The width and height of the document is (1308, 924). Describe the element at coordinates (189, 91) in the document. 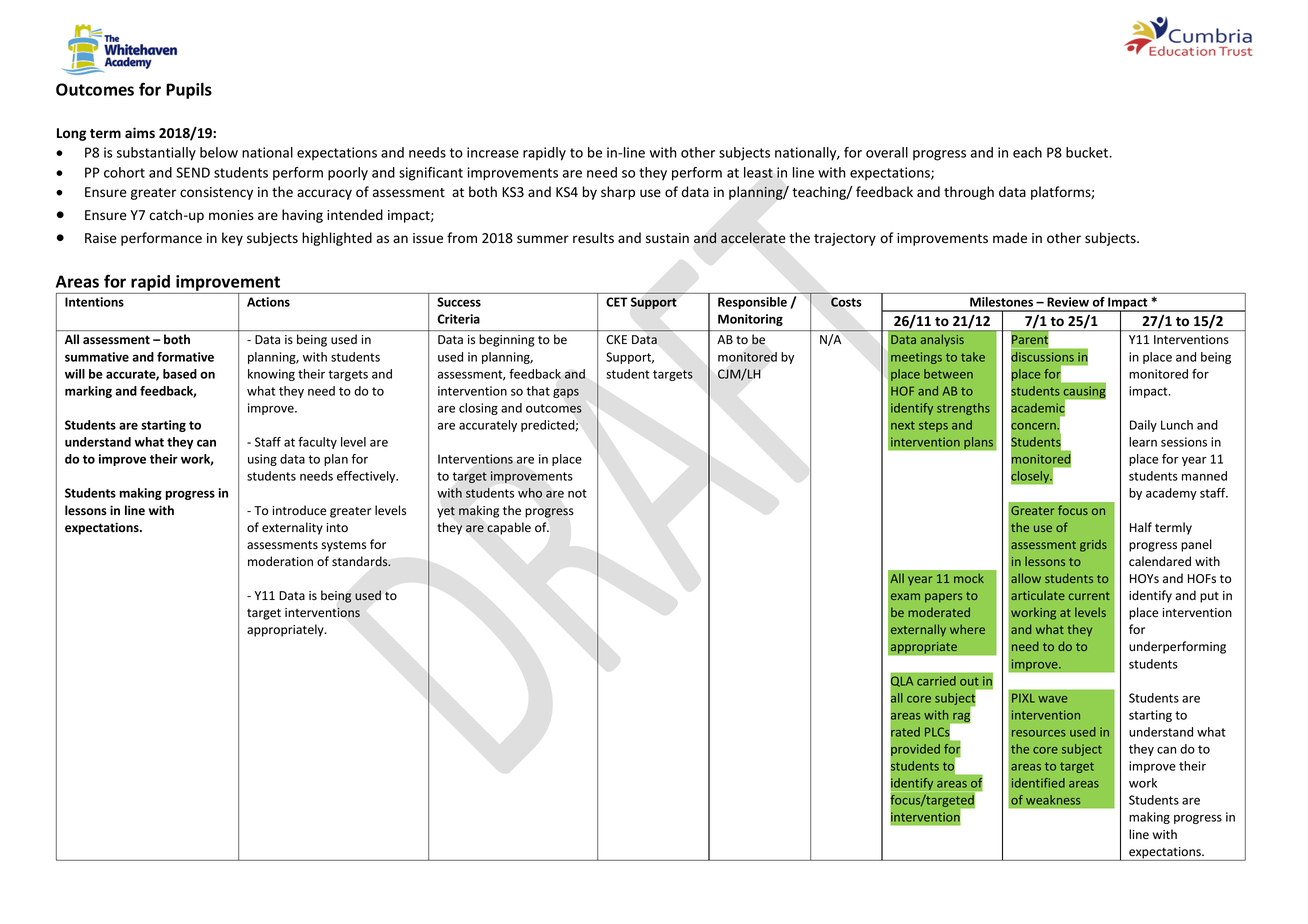

I see `Pupils` at that location.
